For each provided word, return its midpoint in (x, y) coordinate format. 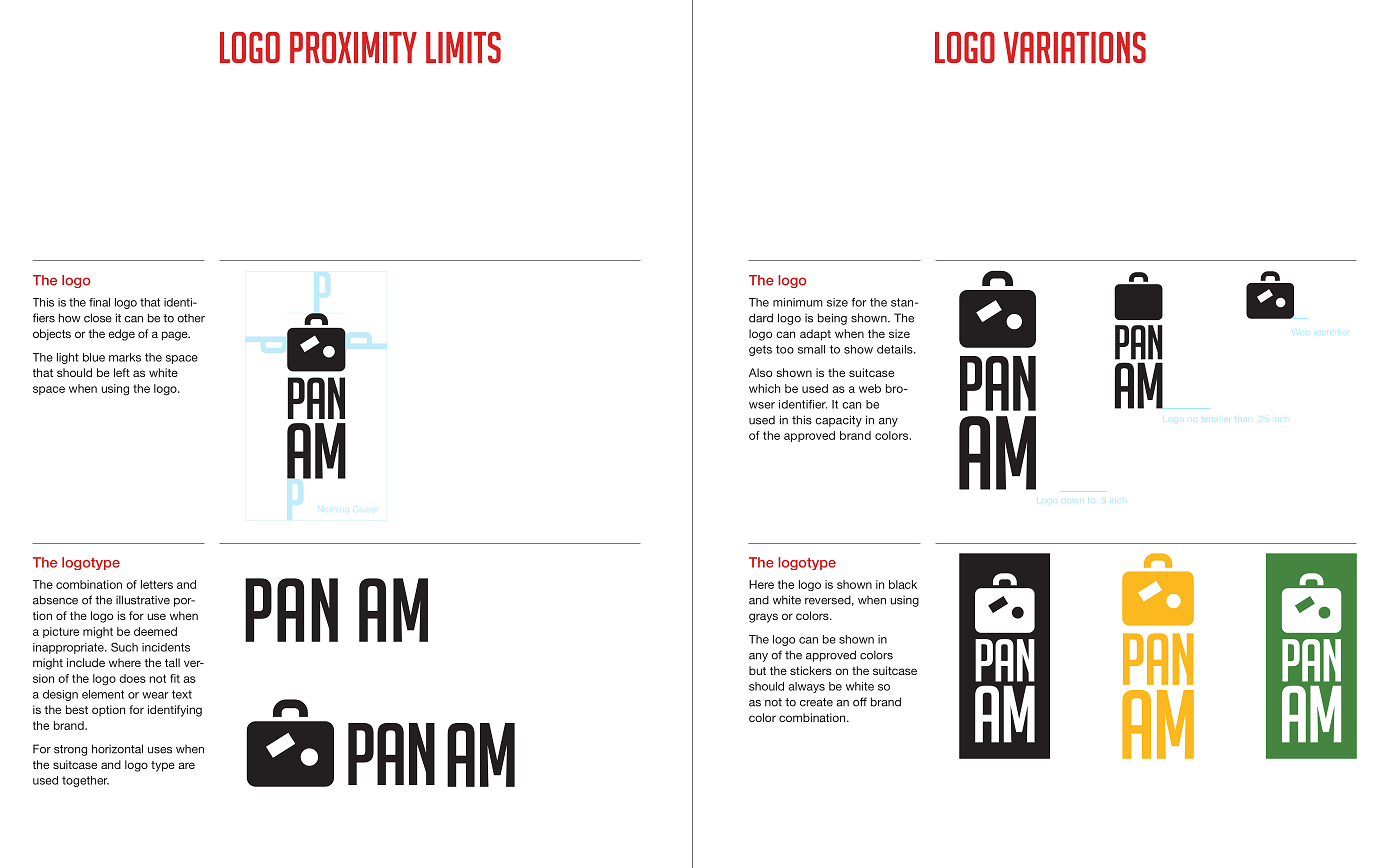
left (122, 372)
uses (160, 750)
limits (463, 47)
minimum (798, 302)
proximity (353, 47)
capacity (838, 421)
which (764, 388)
